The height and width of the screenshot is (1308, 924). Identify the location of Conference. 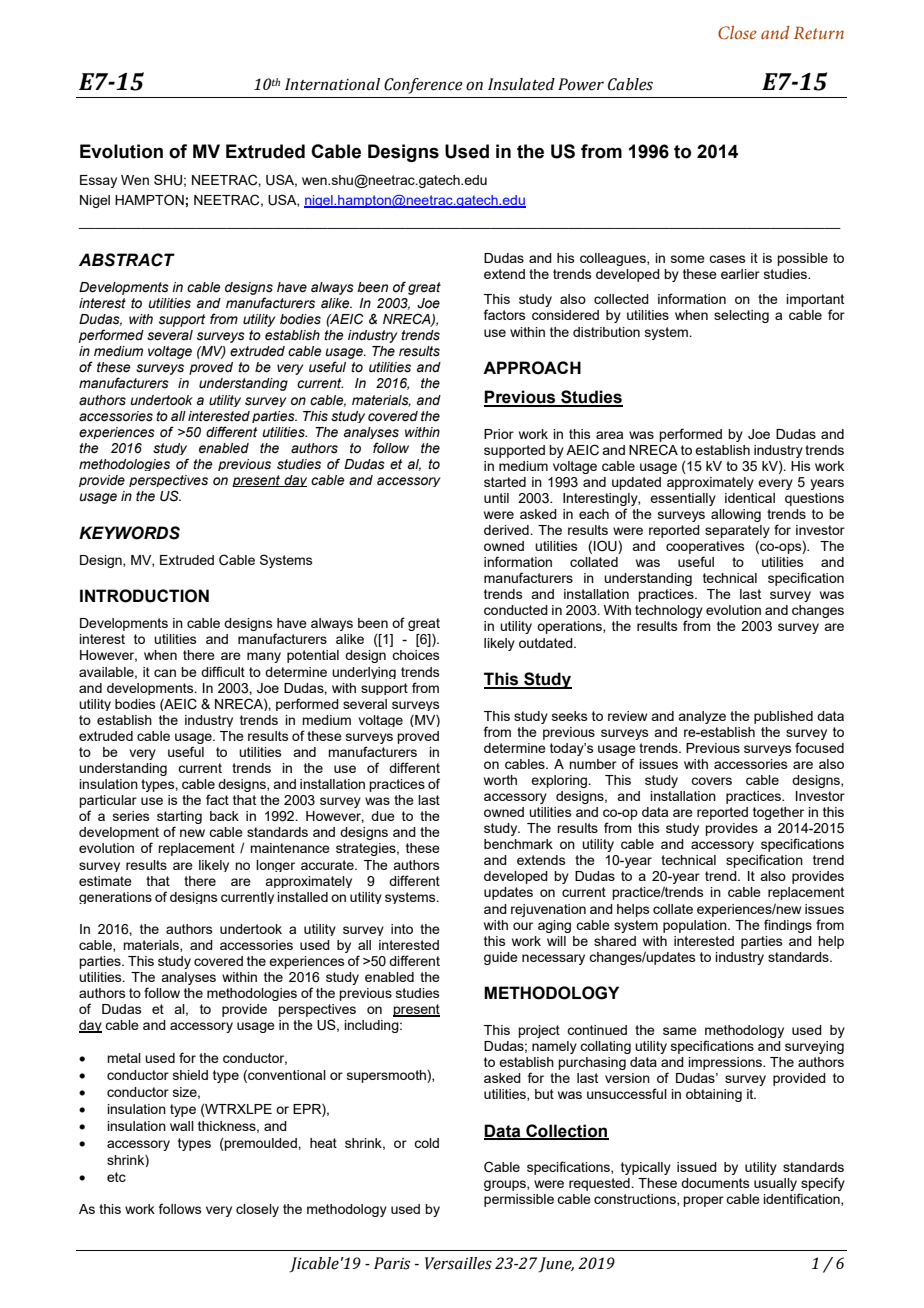
(423, 86).
